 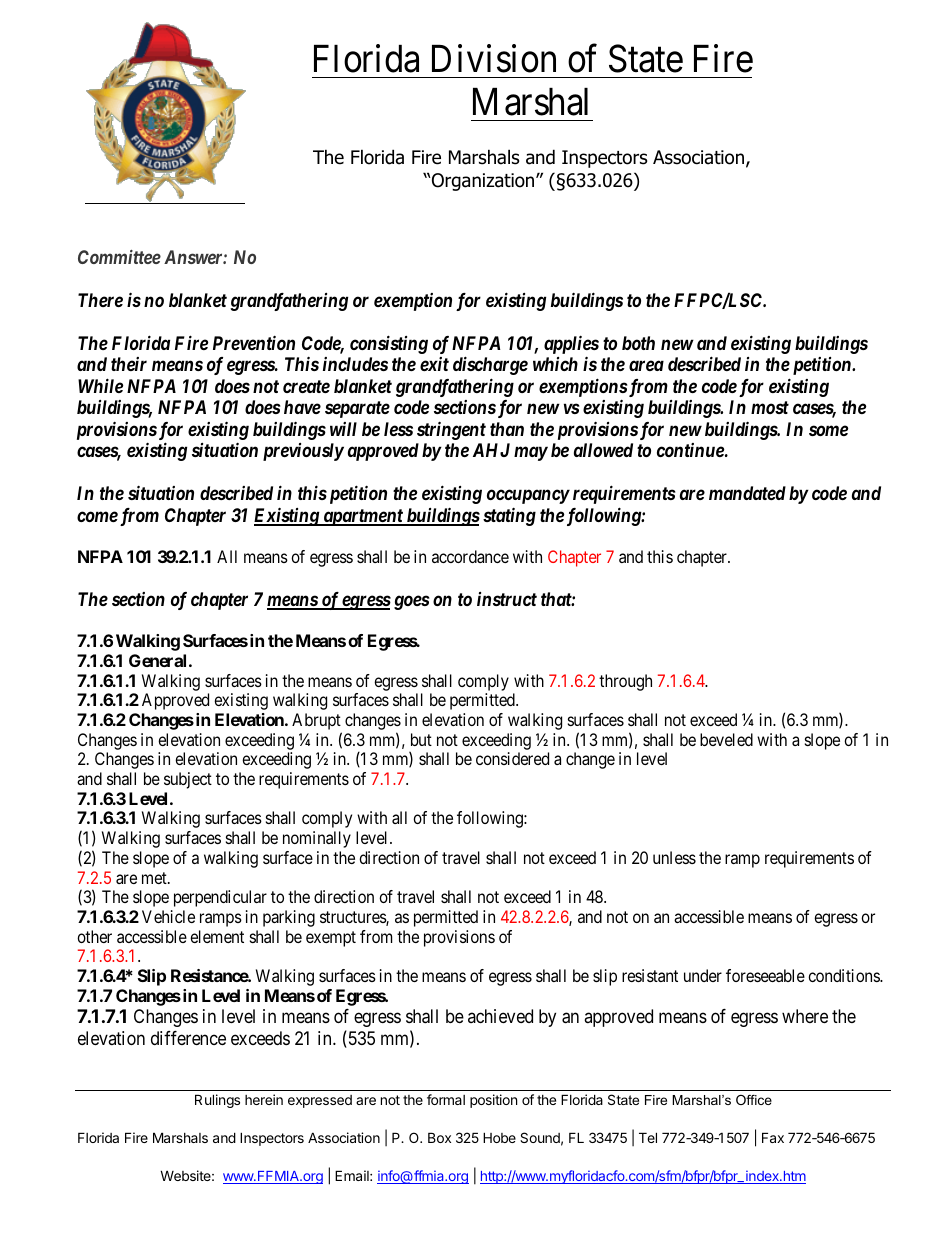 What do you see at coordinates (451, 430) in the screenshot?
I see `stringent` at bounding box center [451, 430].
